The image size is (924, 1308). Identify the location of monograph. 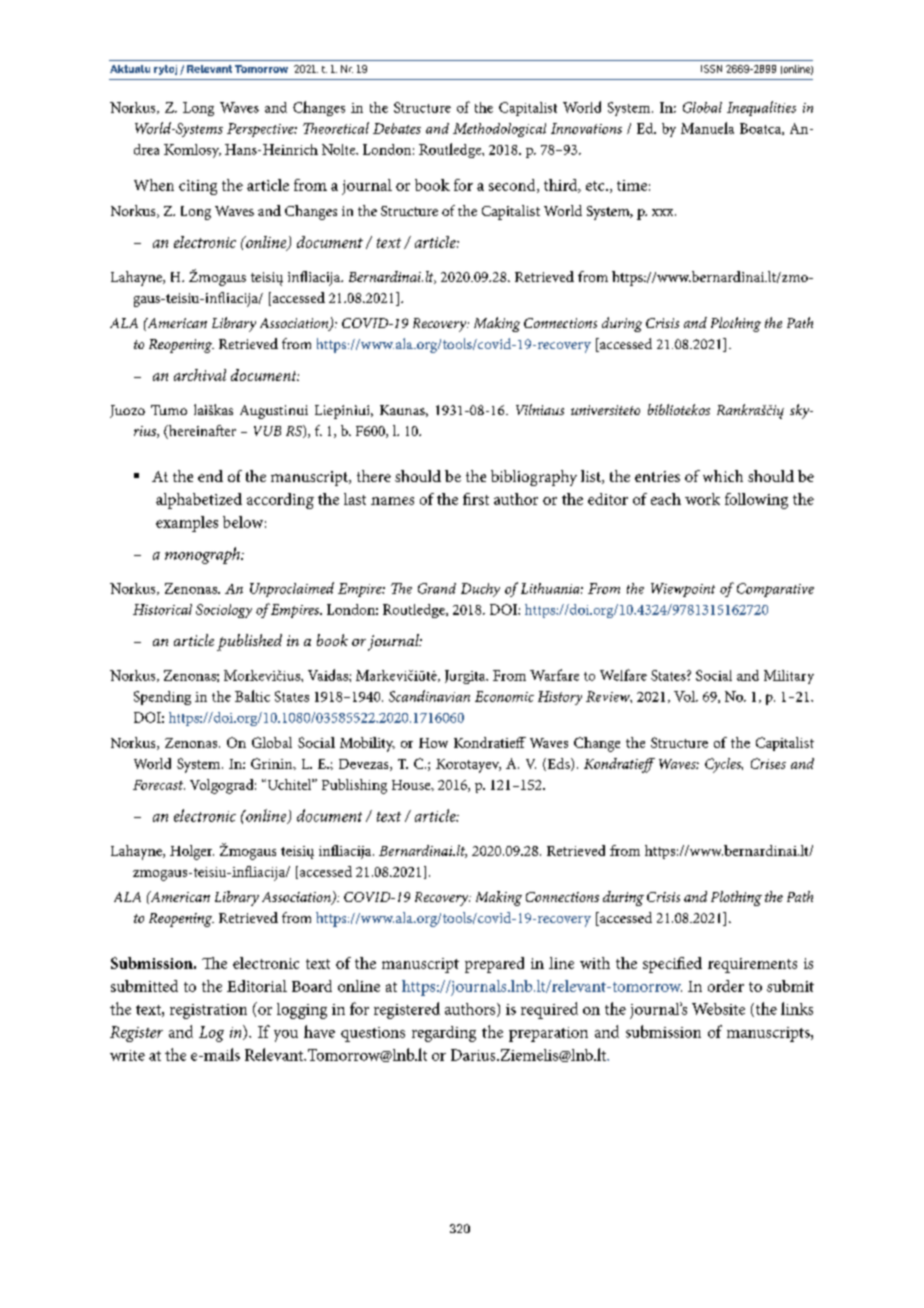
(203, 555).
